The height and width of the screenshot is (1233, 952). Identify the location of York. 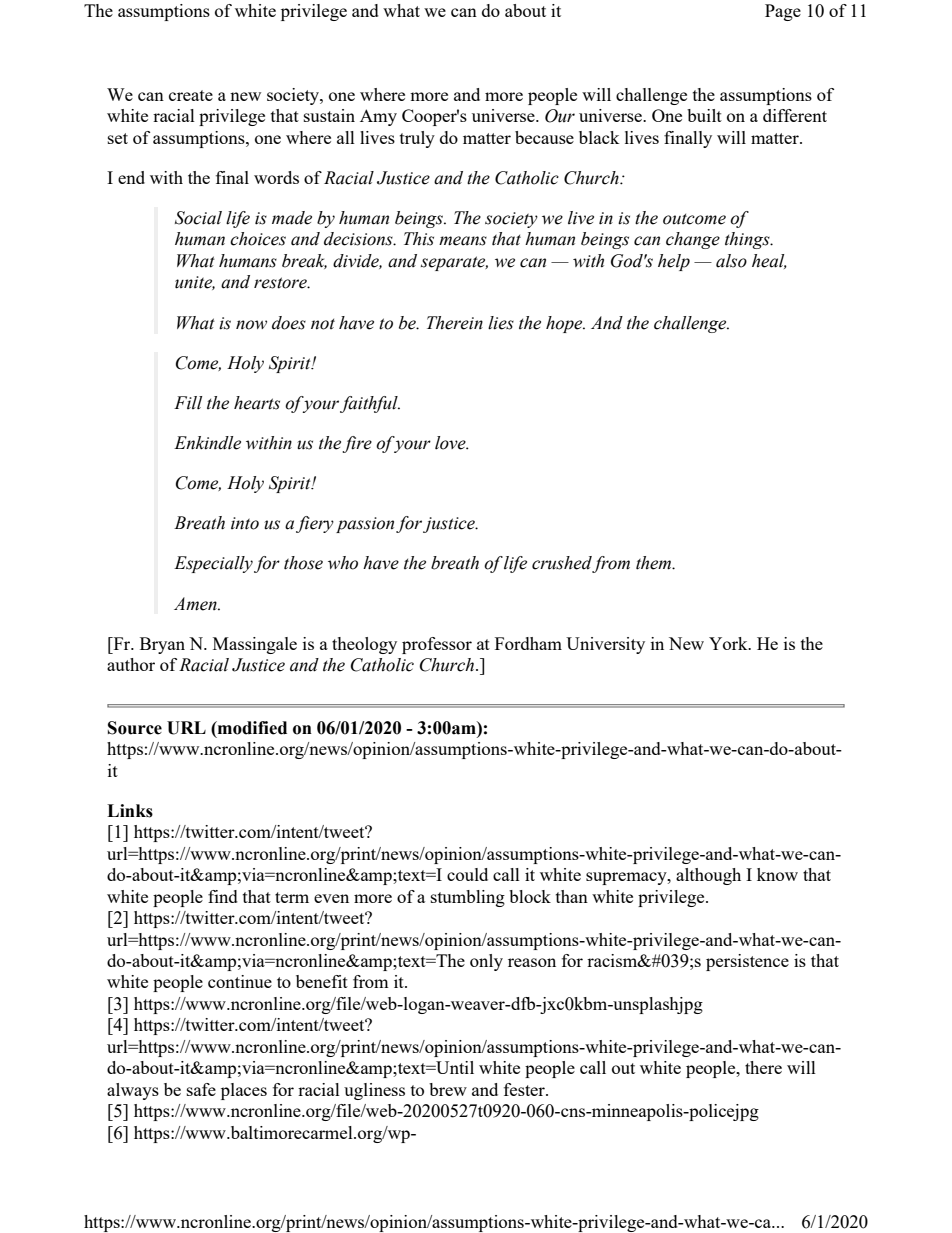
(729, 643).
